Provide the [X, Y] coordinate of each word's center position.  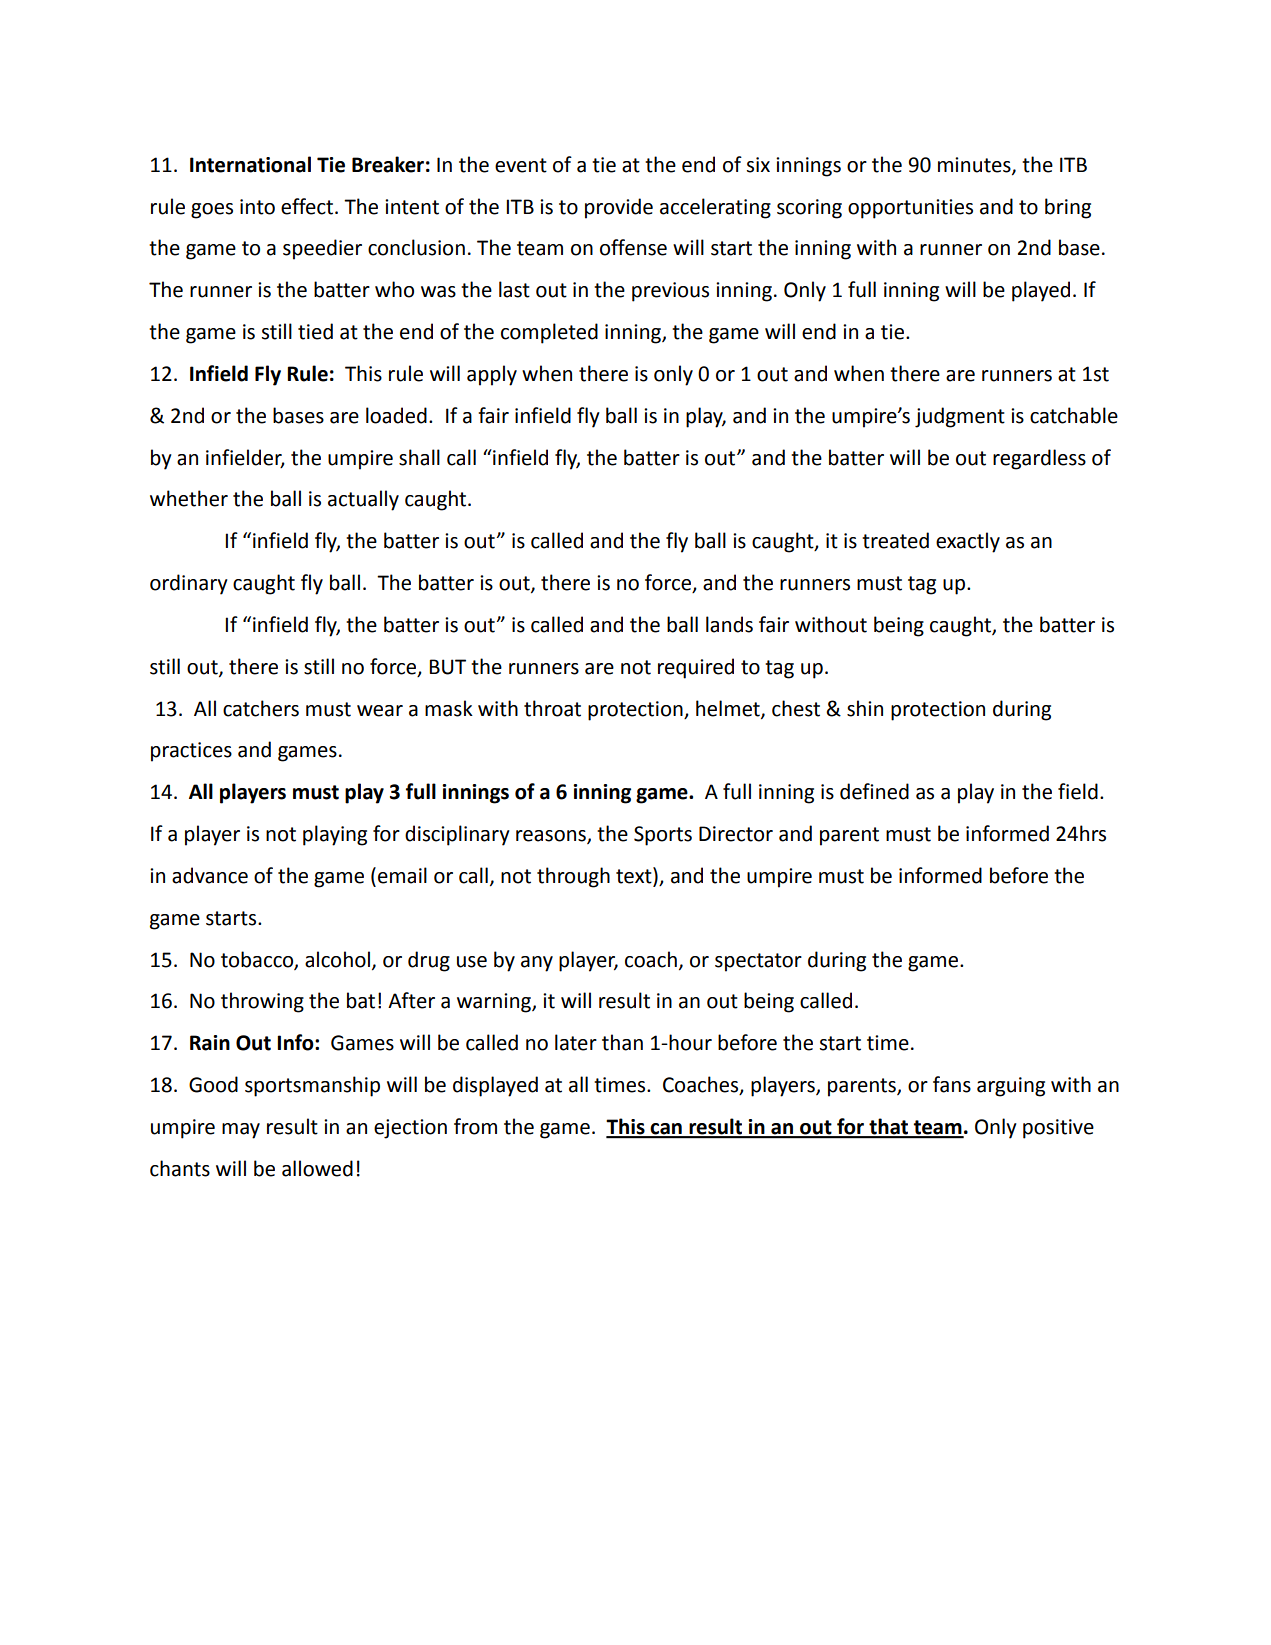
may [241, 1131]
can [666, 1130]
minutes [975, 165]
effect [308, 206]
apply [492, 375]
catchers [261, 708]
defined [874, 791]
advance [210, 875]
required [696, 668]
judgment [960, 417]
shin [865, 708]
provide [619, 208]
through [573, 877]
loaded [396, 415]
